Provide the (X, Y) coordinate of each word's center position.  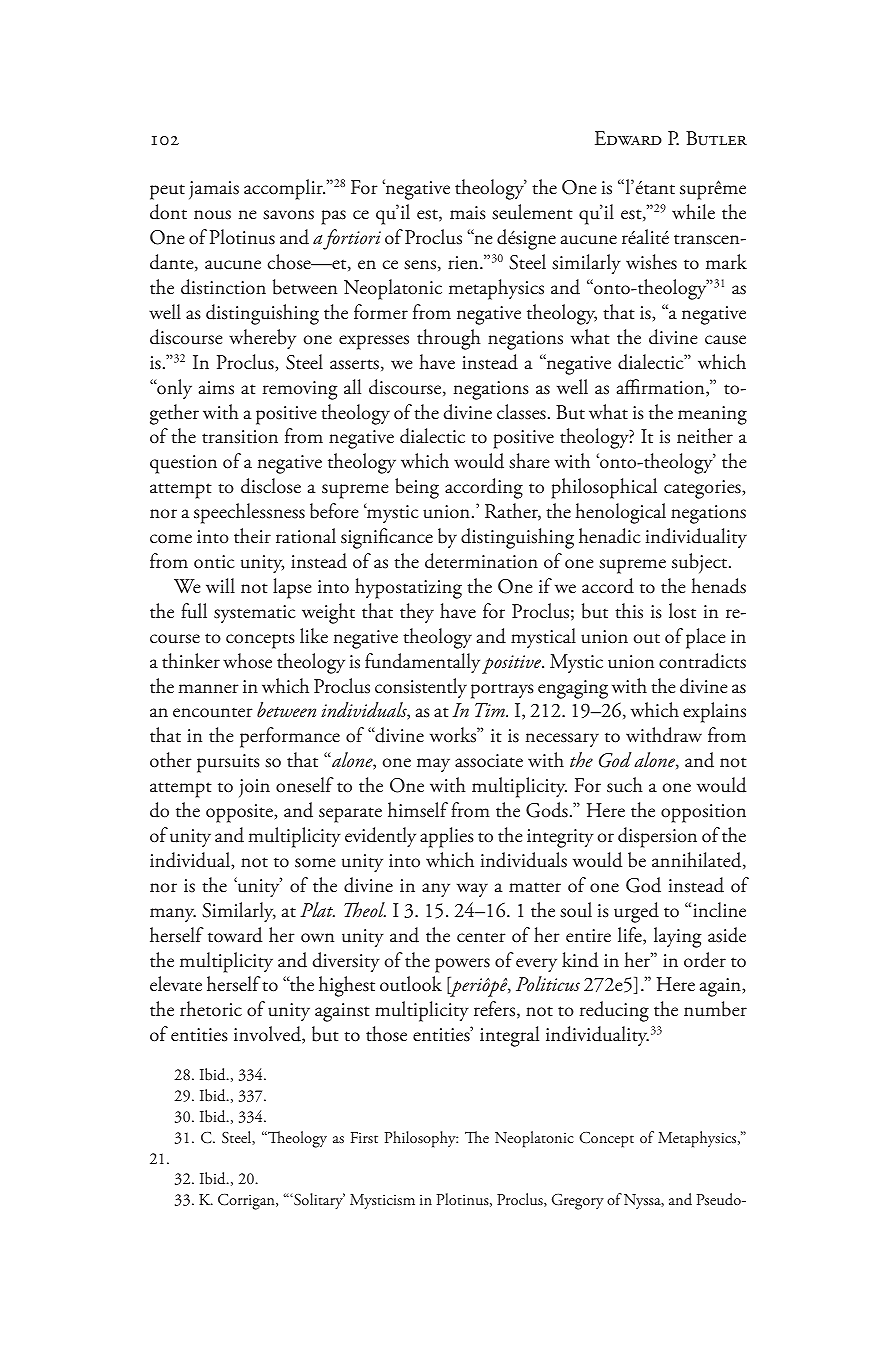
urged (636, 912)
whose (247, 661)
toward (235, 935)
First (364, 1137)
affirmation (662, 388)
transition (240, 437)
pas (333, 217)
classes (521, 412)
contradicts (702, 661)
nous (212, 215)
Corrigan (247, 1202)
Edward (628, 138)
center (481, 938)
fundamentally (422, 663)
